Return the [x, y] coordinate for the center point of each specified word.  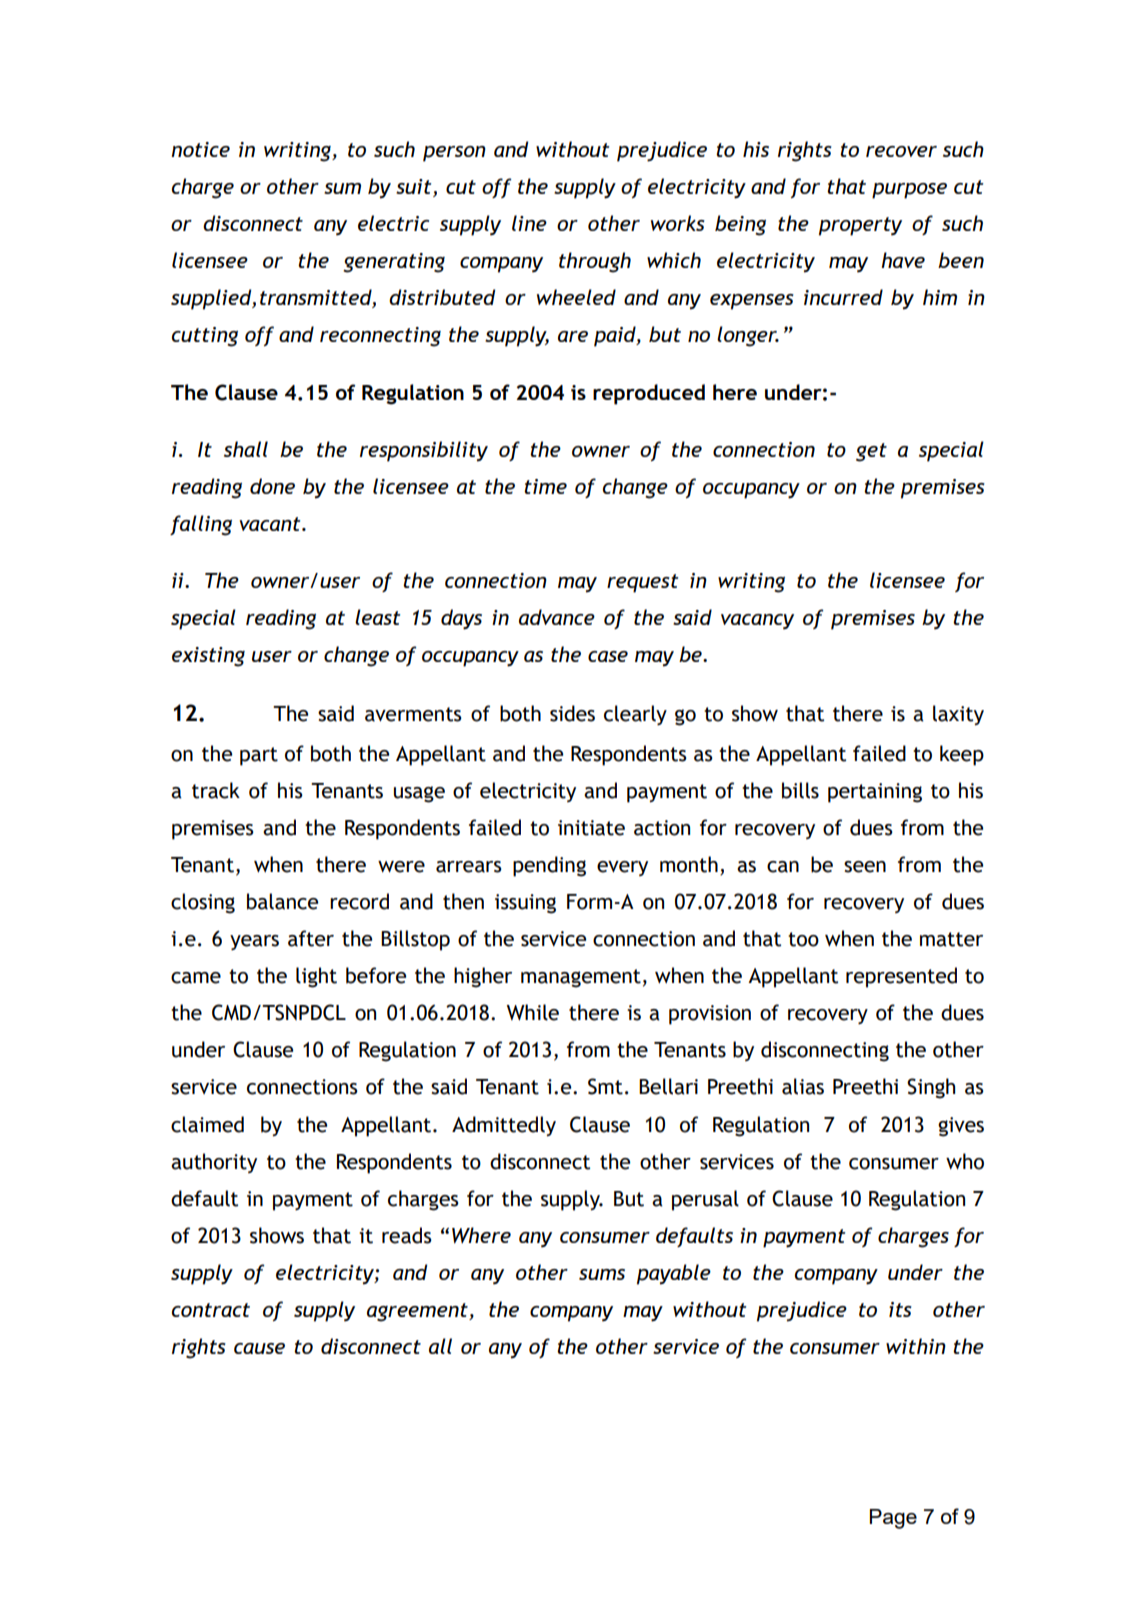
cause [259, 1348]
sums [602, 1274]
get [871, 452]
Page [893, 1519]
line [529, 223]
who [965, 1161]
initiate [591, 828]
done [272, 486]
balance [282, 901]
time [545, 486]
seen [865, 867]
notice [200, 149]
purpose [909, 191]
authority [214, 1163]
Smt [605, 1086]
